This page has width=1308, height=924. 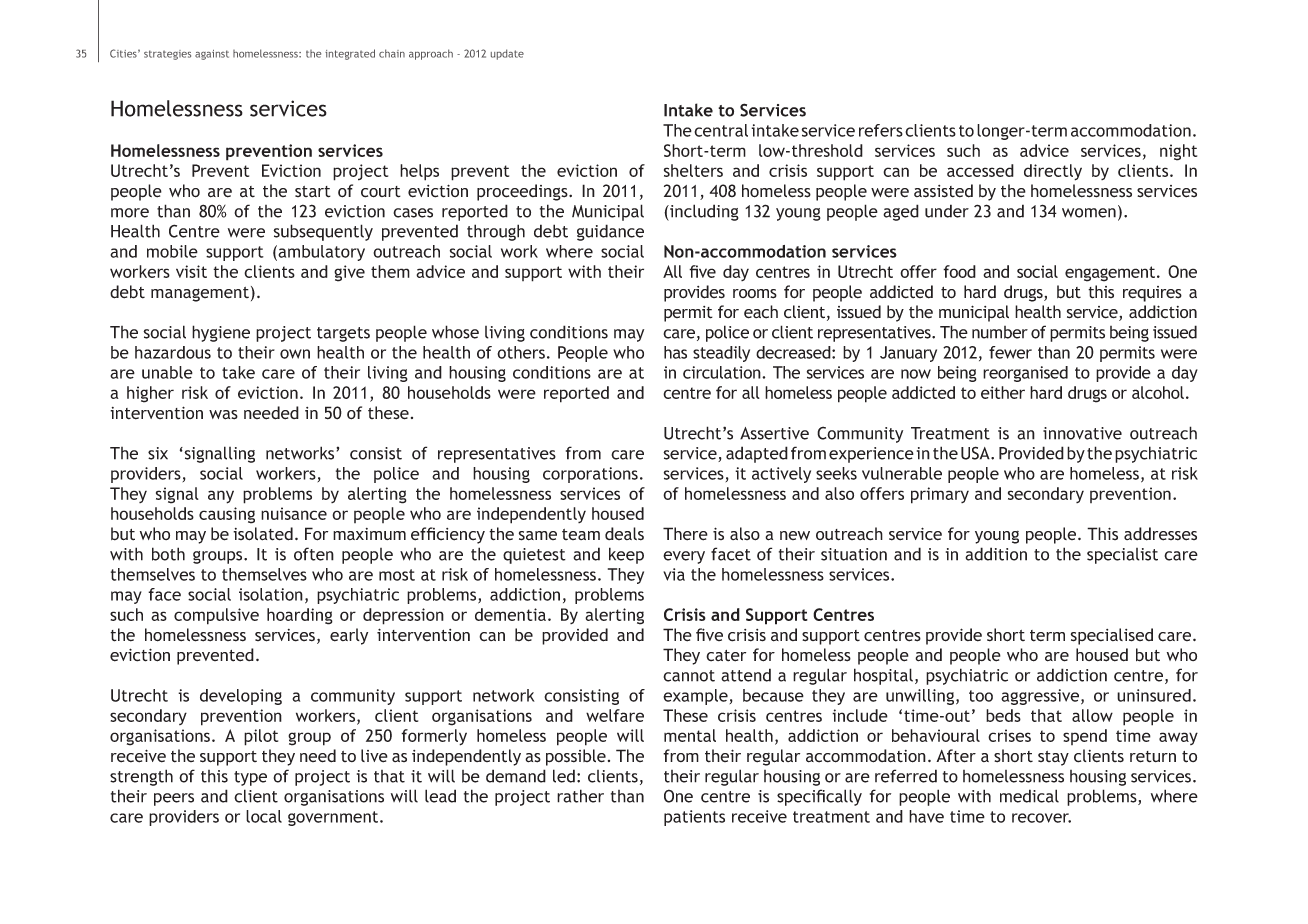 What do you see at coordinates (221, 333) in the page?
I see `hygiene` at bounding box center [221, 333].
